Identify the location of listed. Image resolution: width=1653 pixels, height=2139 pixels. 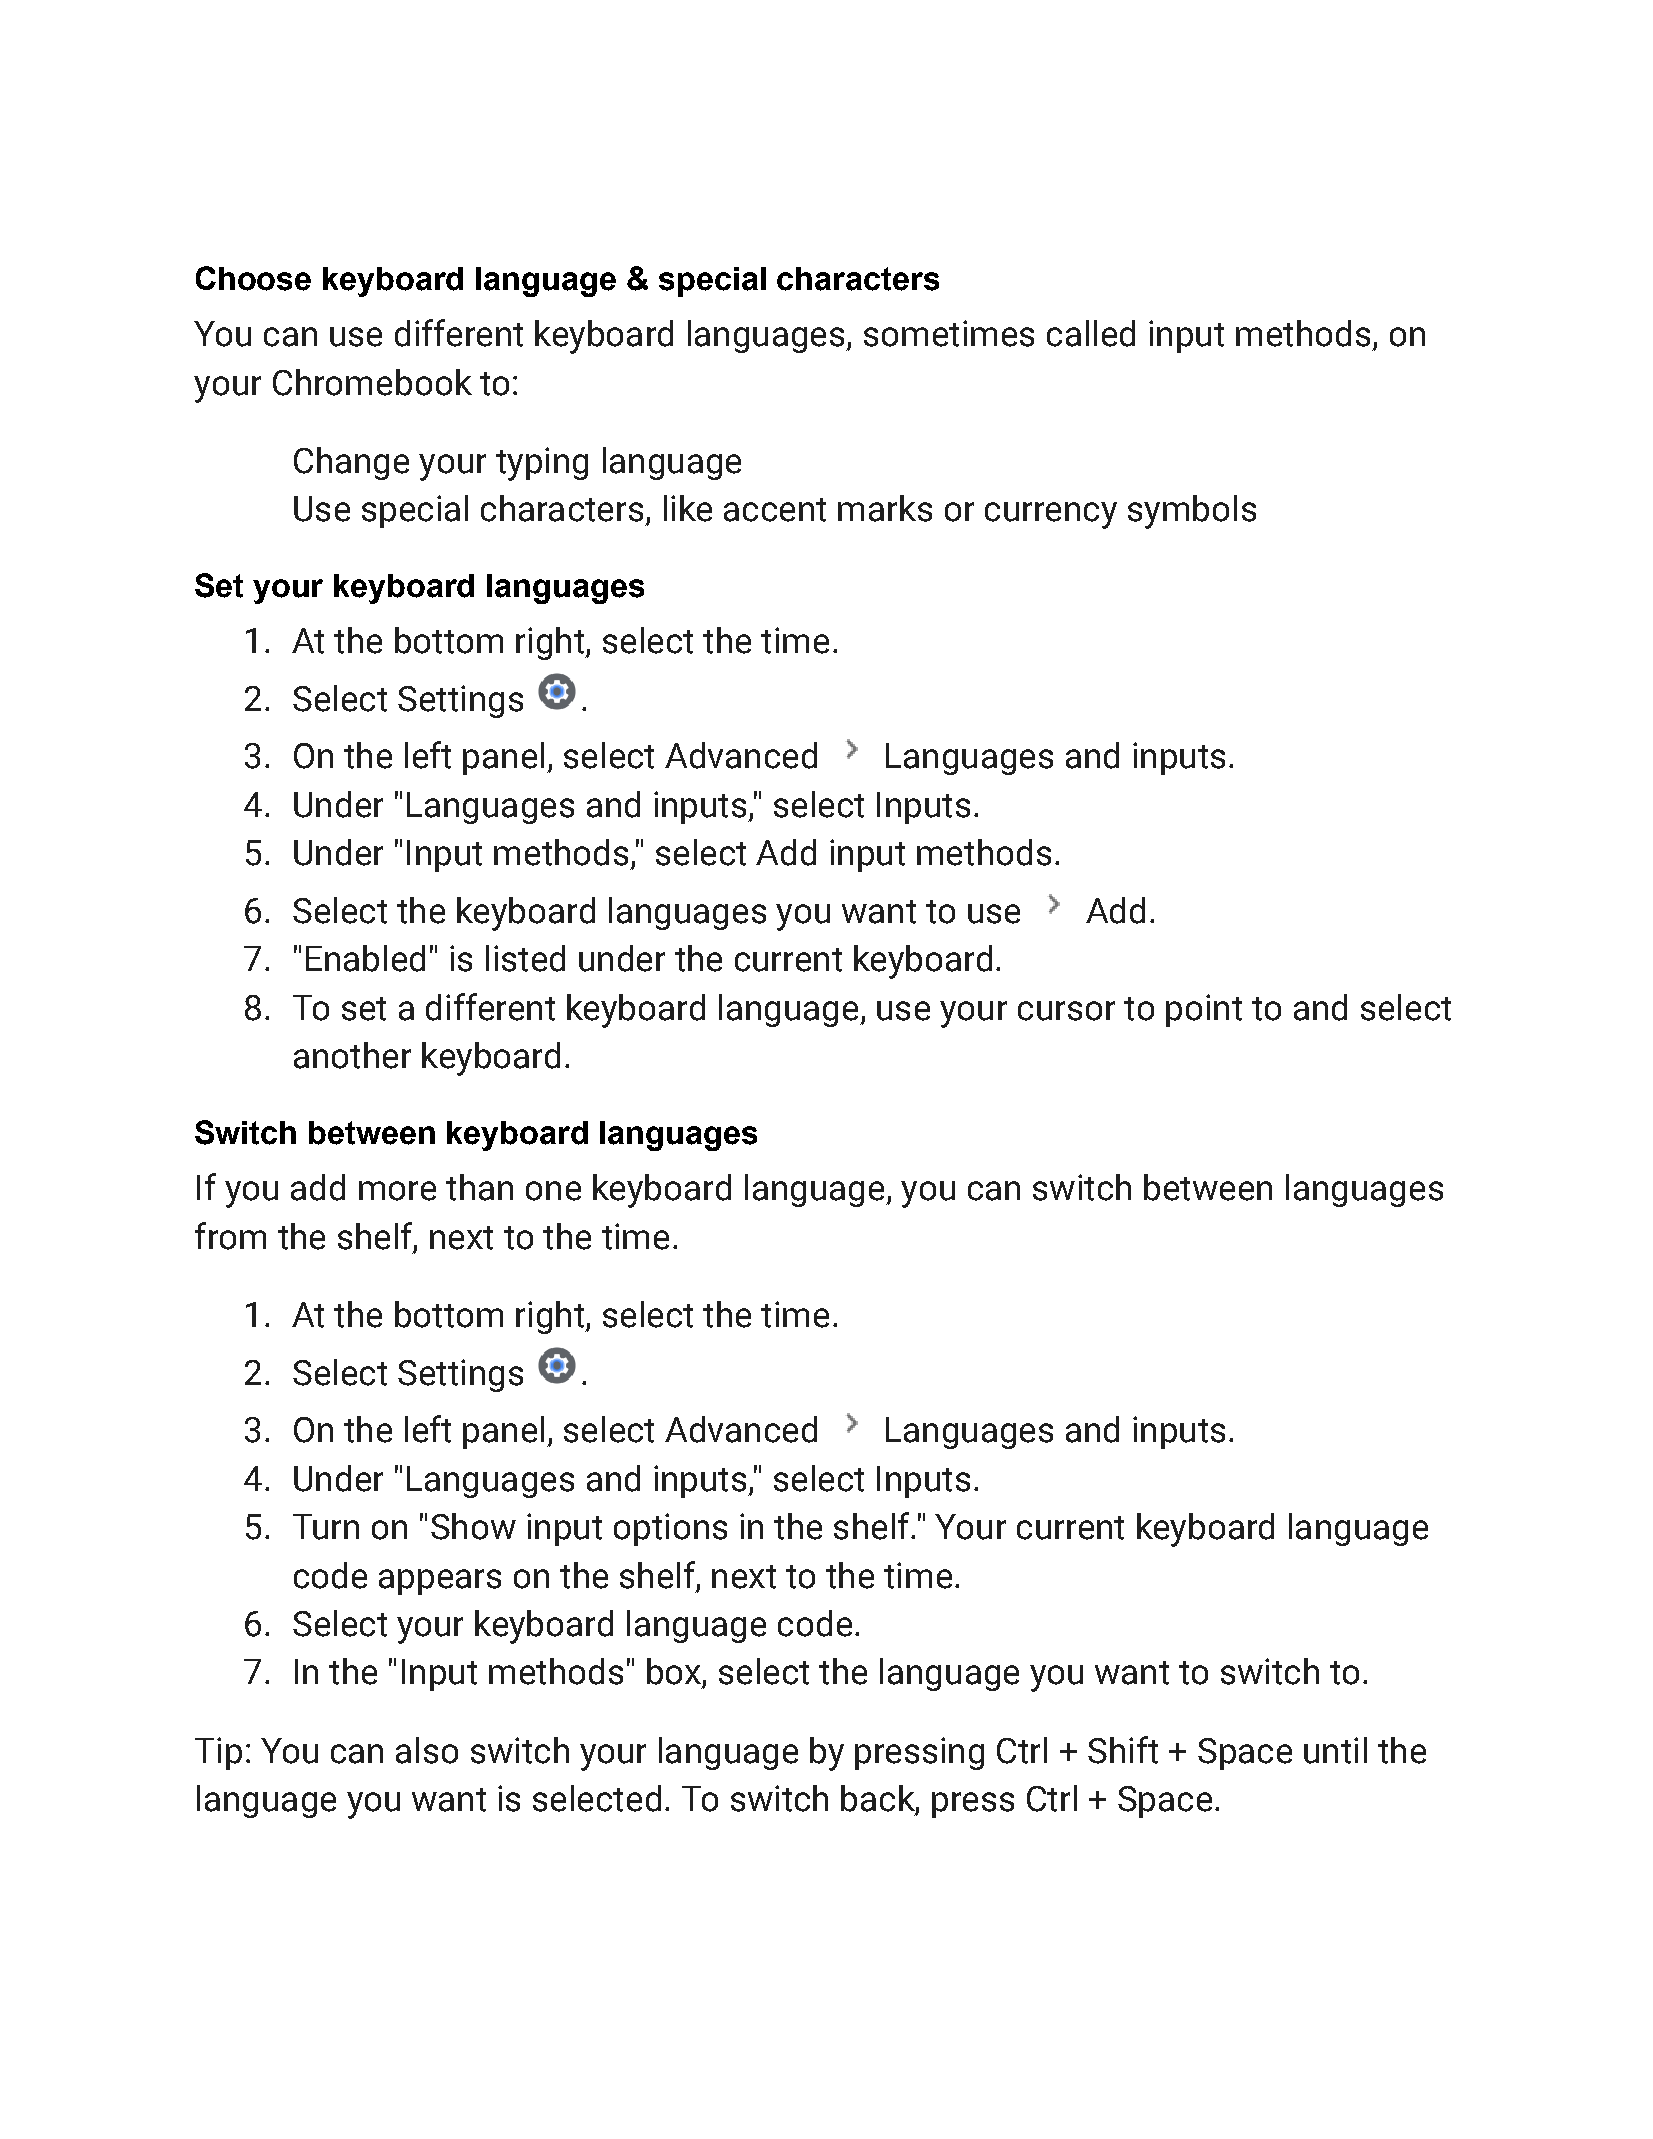
(525, 958).
